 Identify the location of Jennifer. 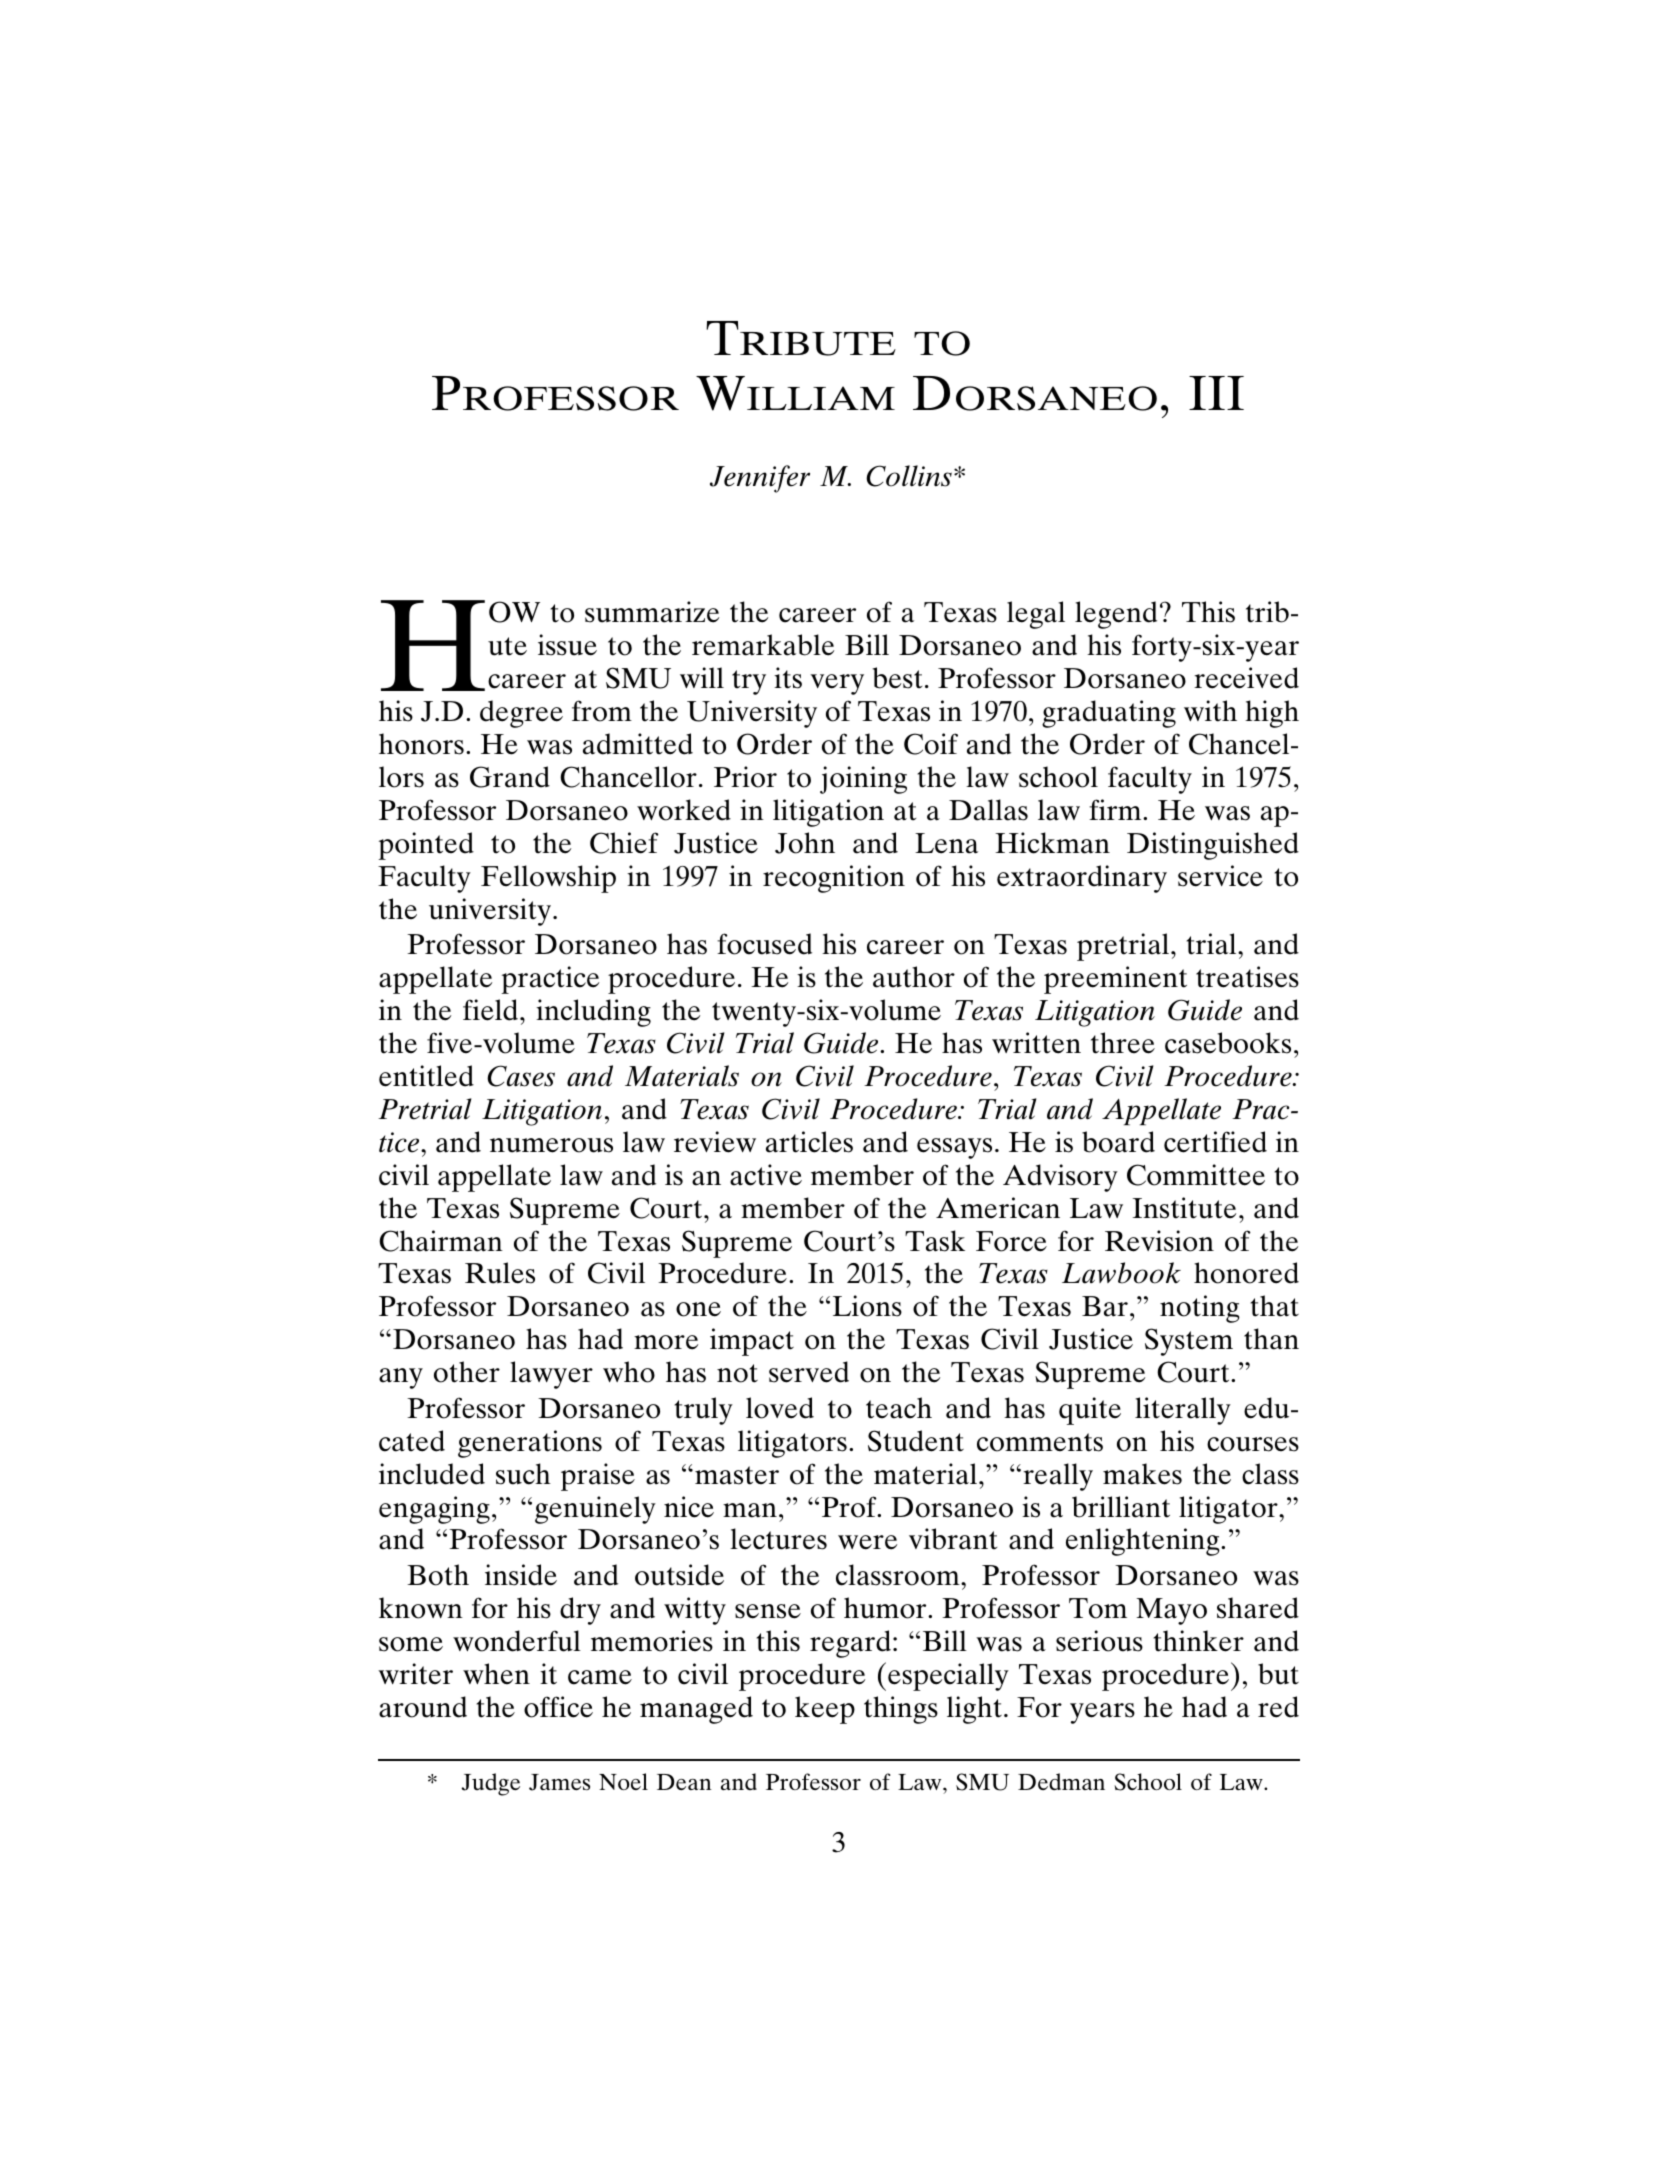
(760, 479).
